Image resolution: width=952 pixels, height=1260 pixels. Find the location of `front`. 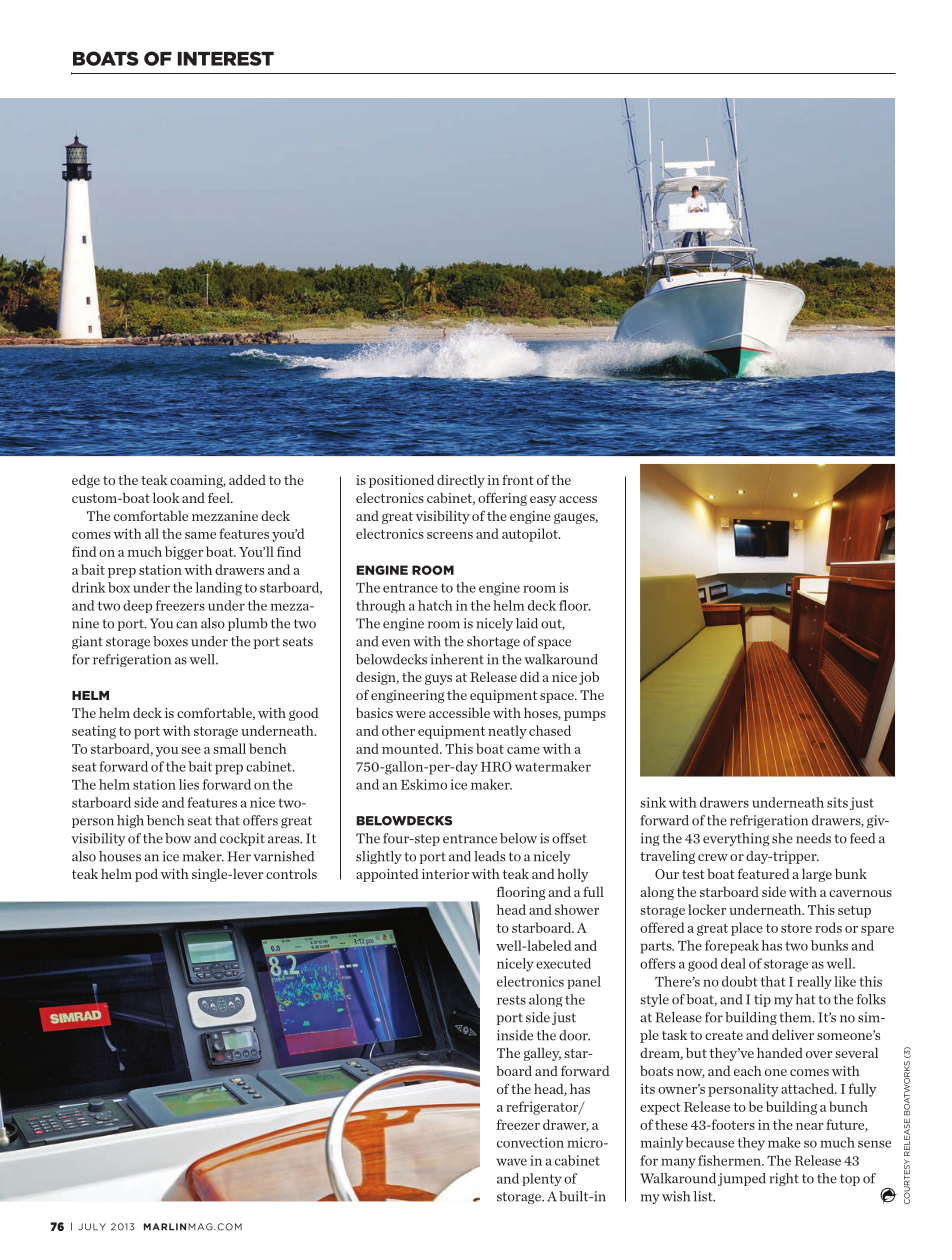

front is located at coordinates (518, 480).
